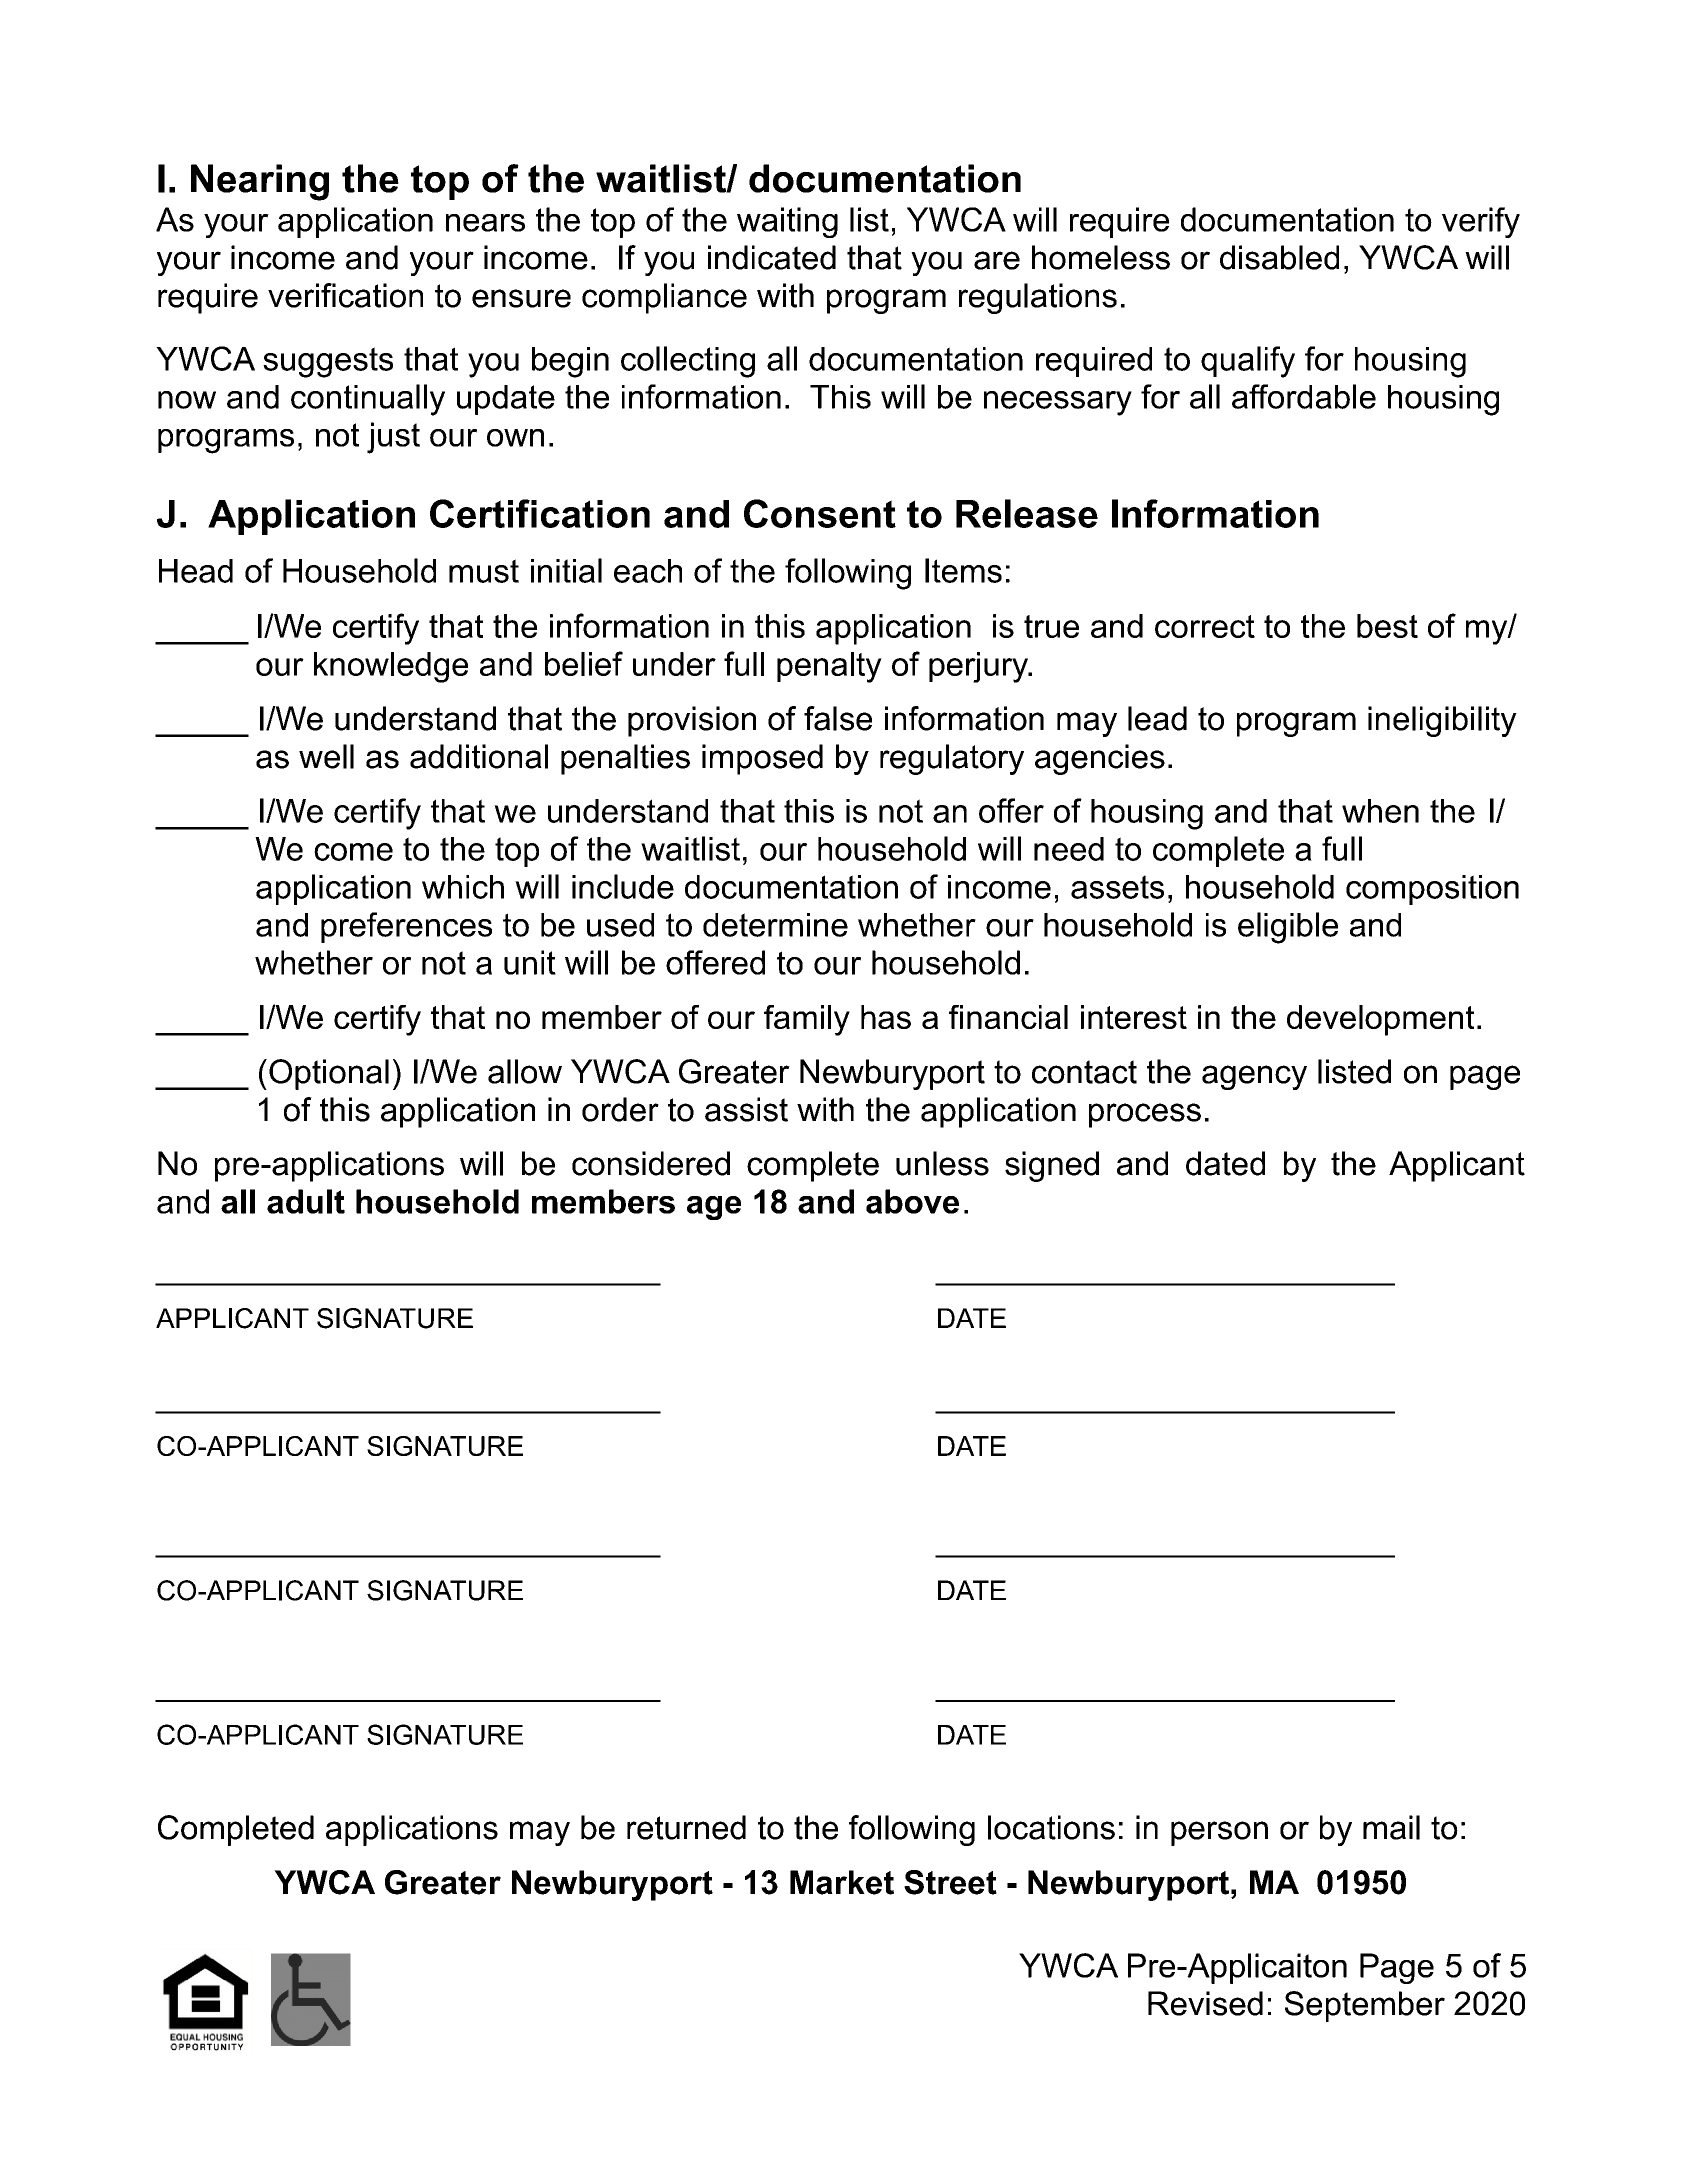 The width and height of the image is (1683, 2178). I want to click on Market, so click(842, 1882).
